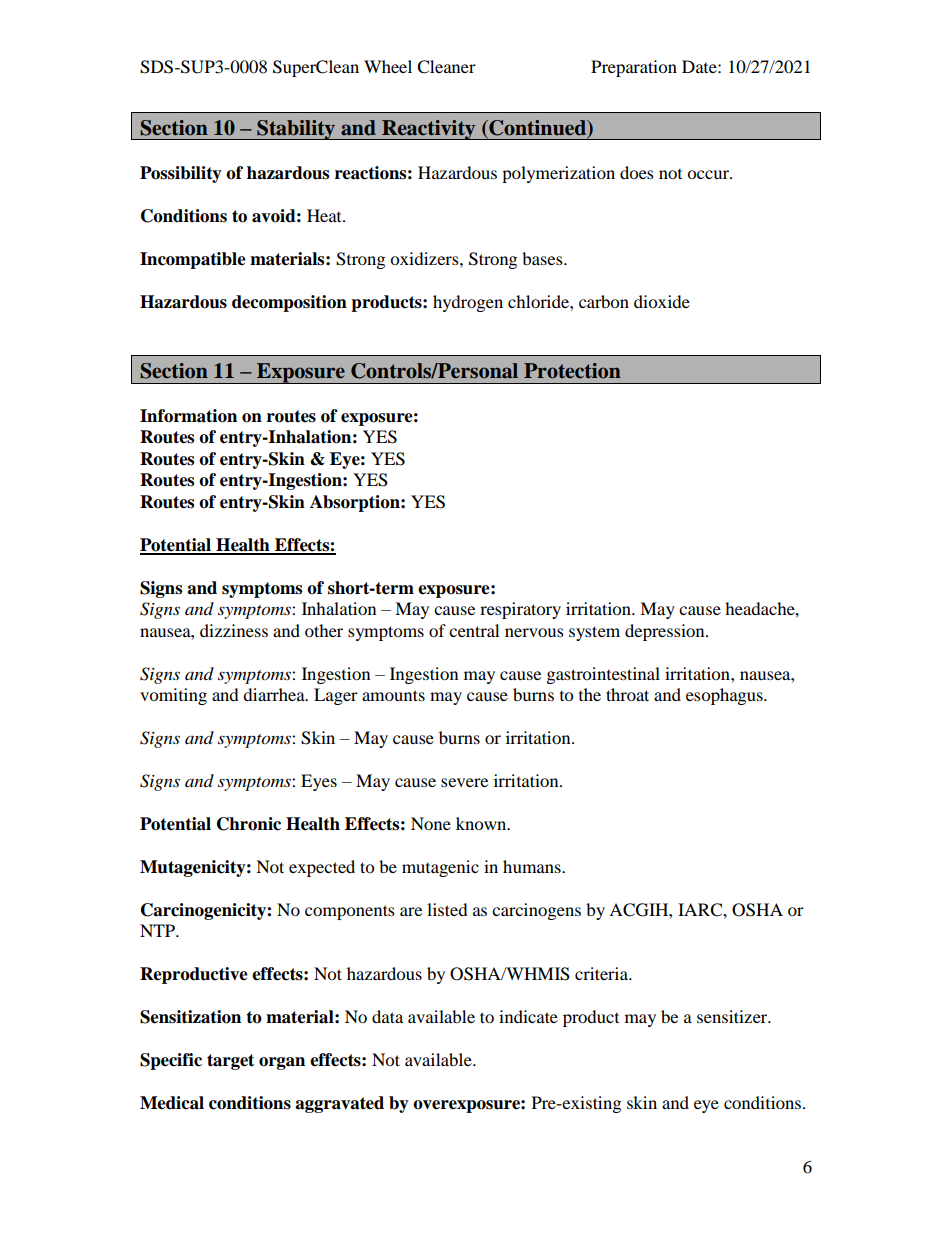 Image resolution: width=952 pixels, height=1233 pixels. What do you see at coordinates (289, 303) in the image?
I see `decomposition` at bounding box center [289, 303].
